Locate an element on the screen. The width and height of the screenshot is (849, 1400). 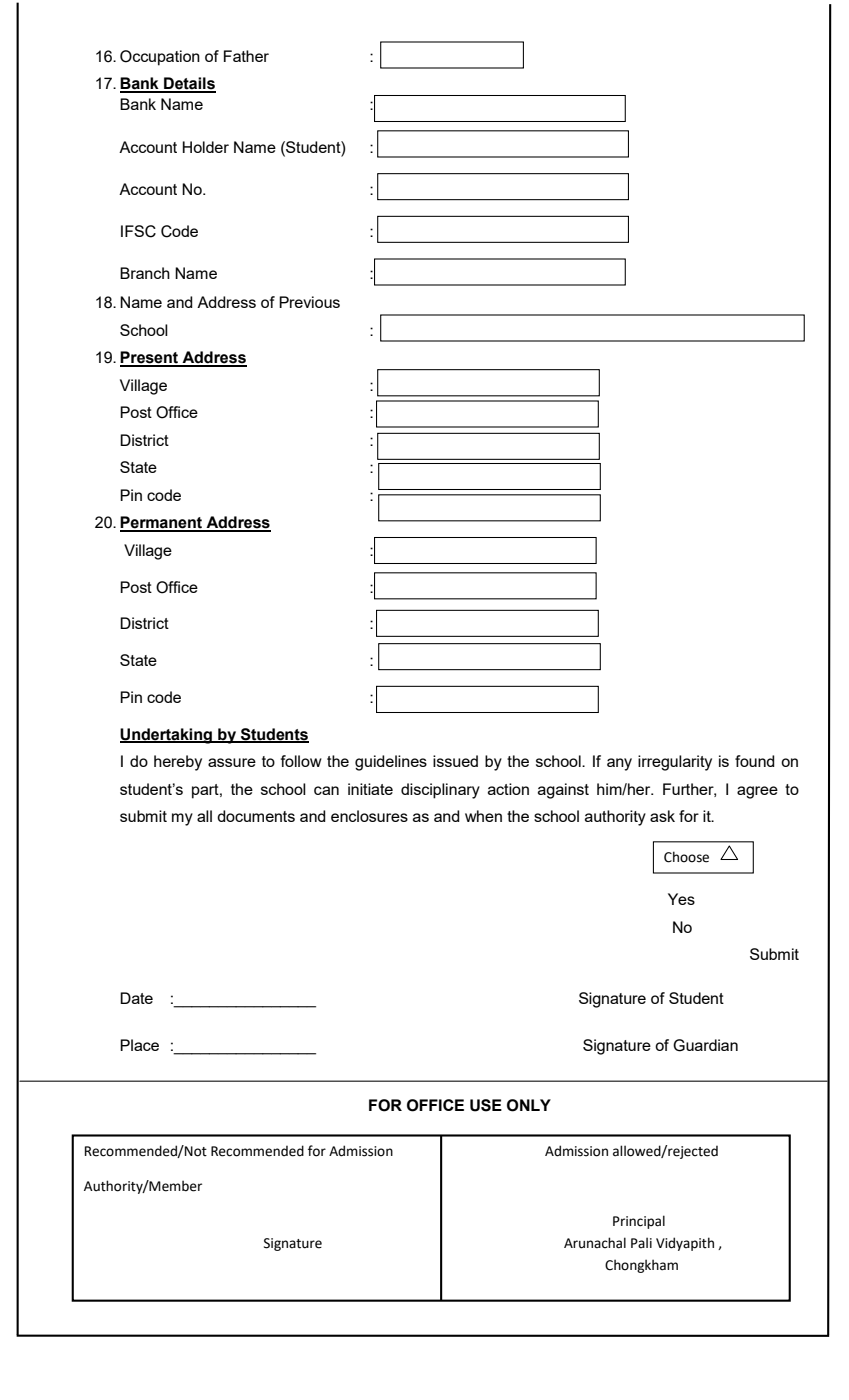
Permanent is located at coordinates (162, 523).
